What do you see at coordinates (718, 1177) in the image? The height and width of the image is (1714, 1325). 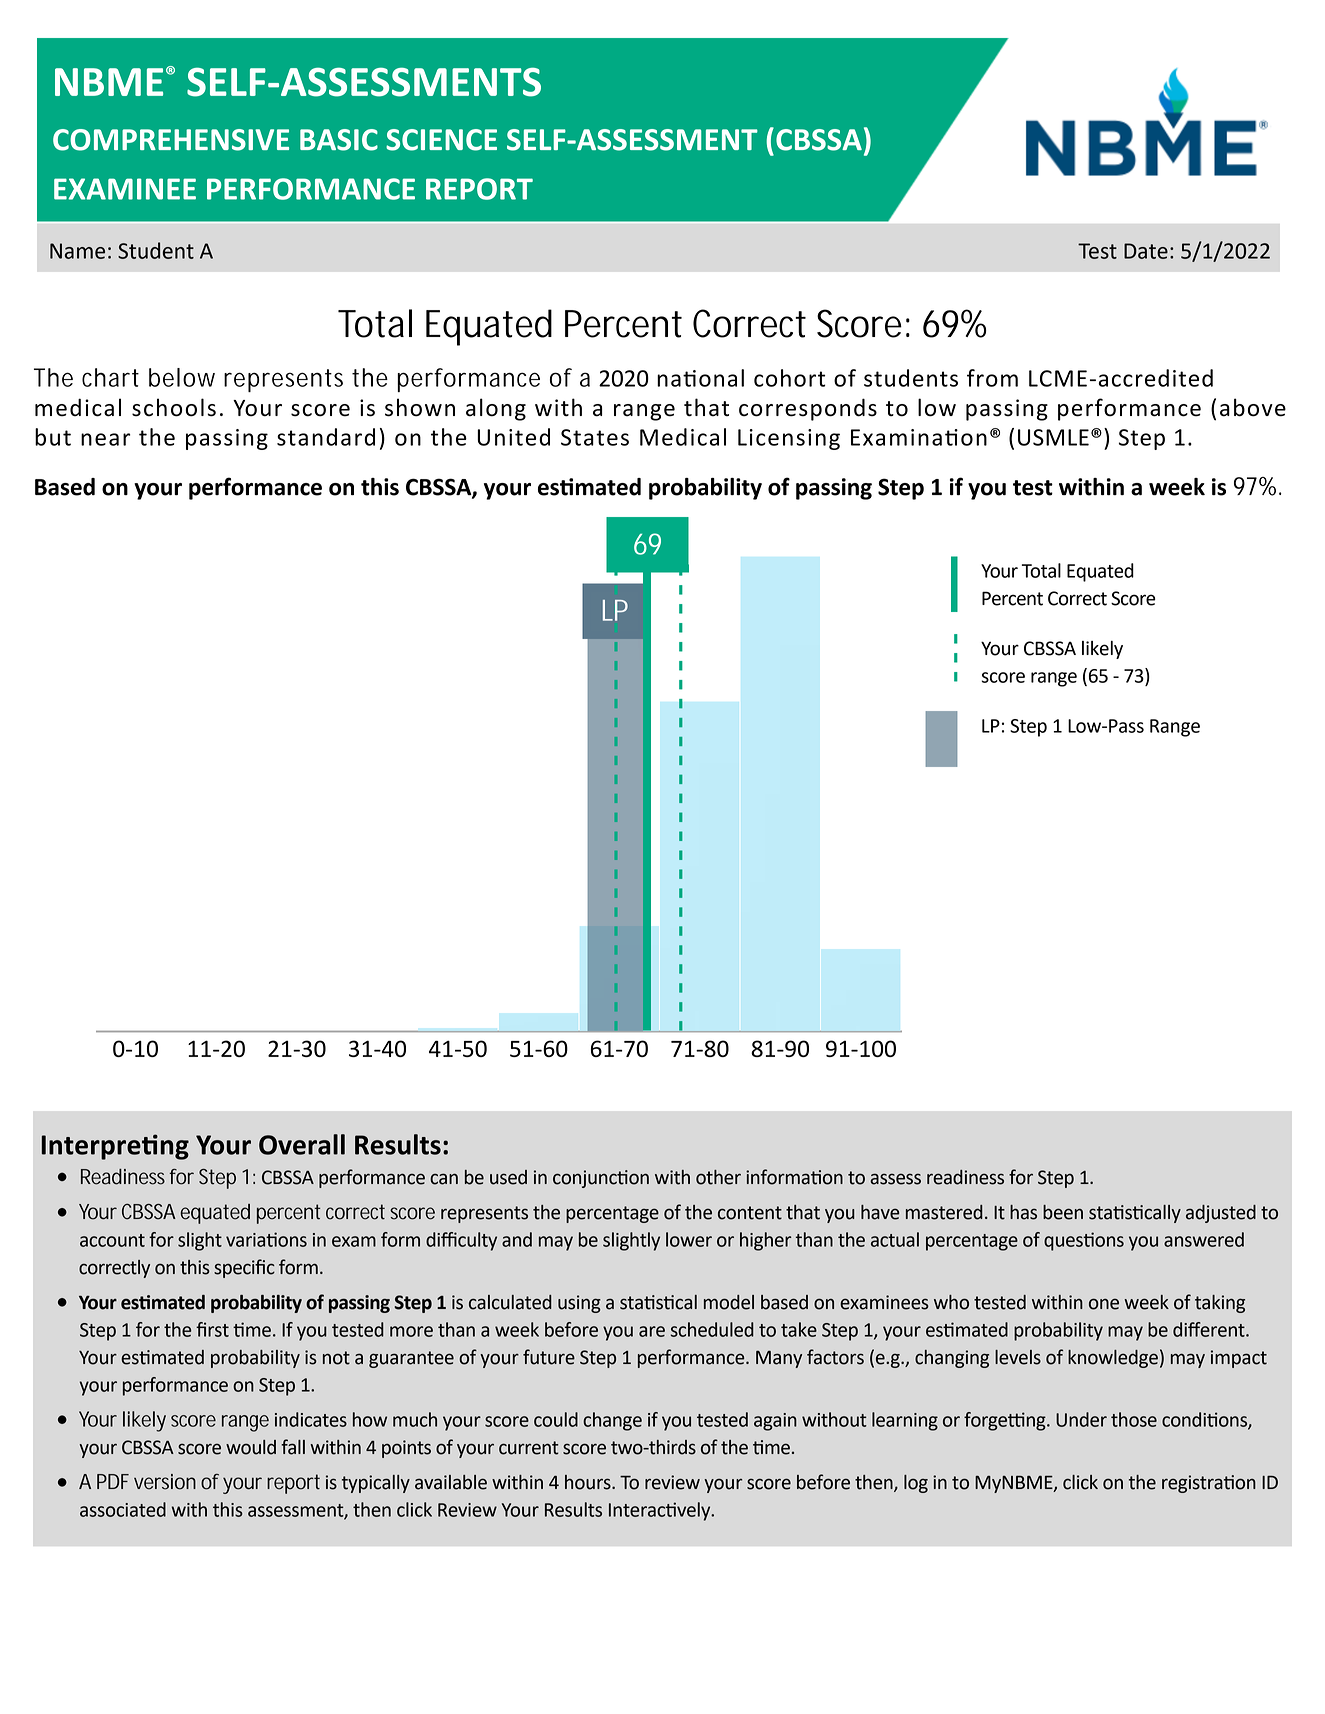 I see `other` at bounding box center [718, 1177].
